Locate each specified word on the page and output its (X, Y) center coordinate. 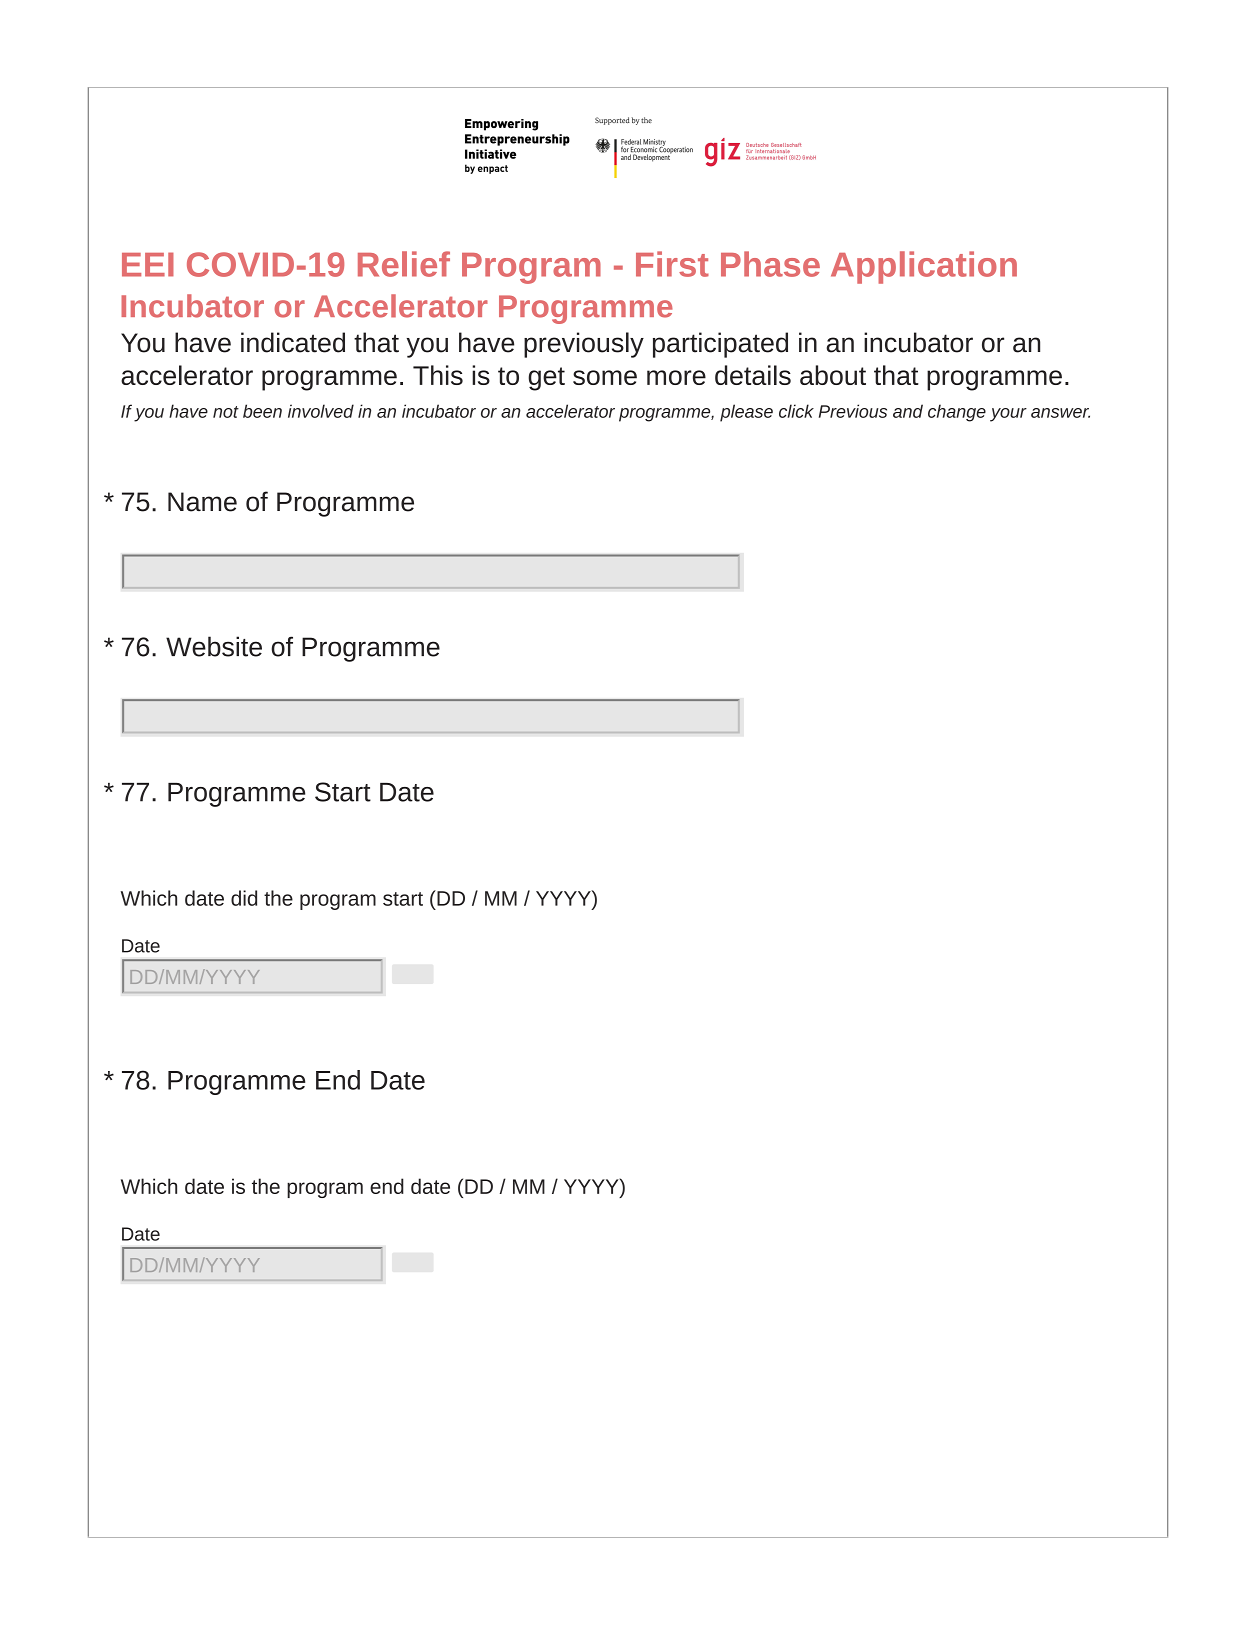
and (908, 411)
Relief (404, 264)
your (1008, 415)
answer (1060, 413)
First (672, 264)
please (746, 413)
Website (214, 646)
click (796, 411)
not (226, 412)
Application (924, 267)
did (244, 898)
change (957, 413)
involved (321, 411)
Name (202, 502)
